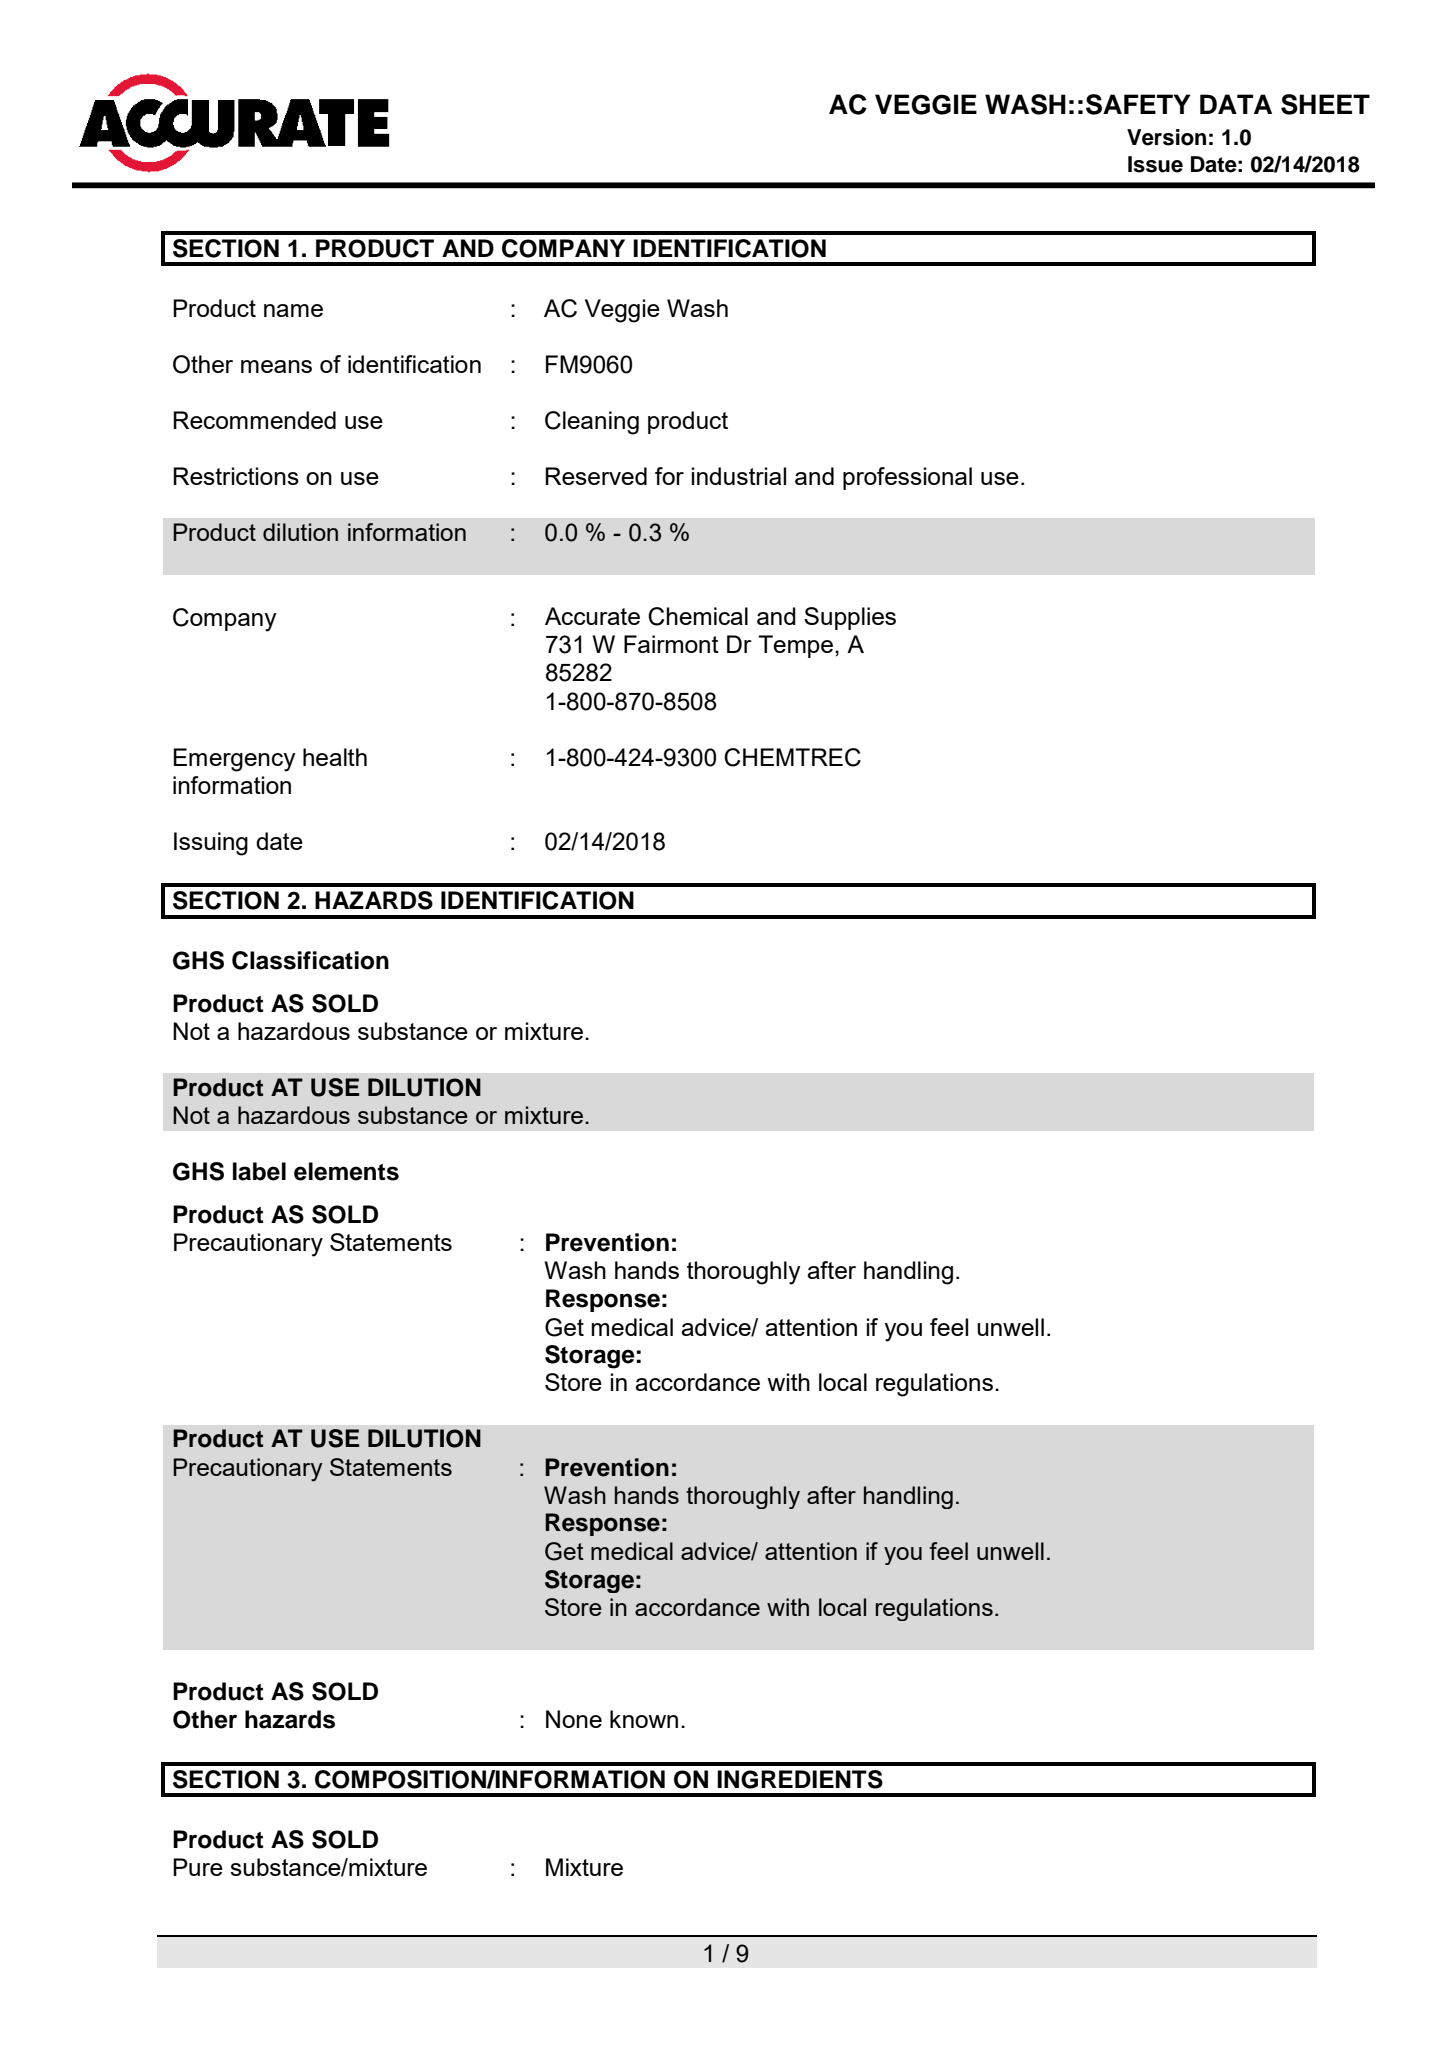 The width and height of the page is (1452, 2054). I want to click on INGREDIENTS, so click(800, 1779).
